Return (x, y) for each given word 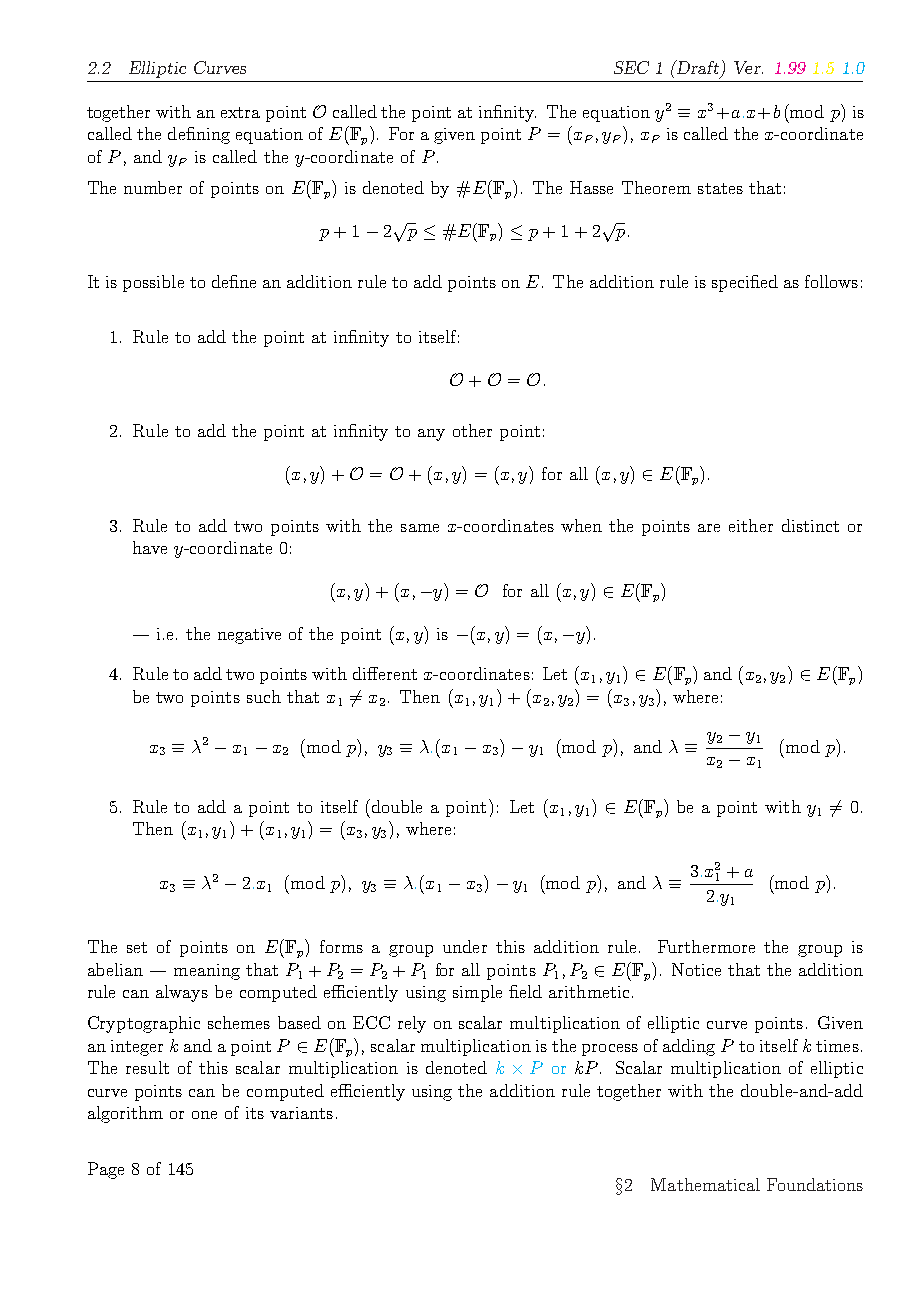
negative (249, 636)
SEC (631, 67)
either (751, 525)
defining (199, 135)
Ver (748, 67)
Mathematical (705, 1184)
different (385, 673)
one (204, 1115)
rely (412, 1024)
